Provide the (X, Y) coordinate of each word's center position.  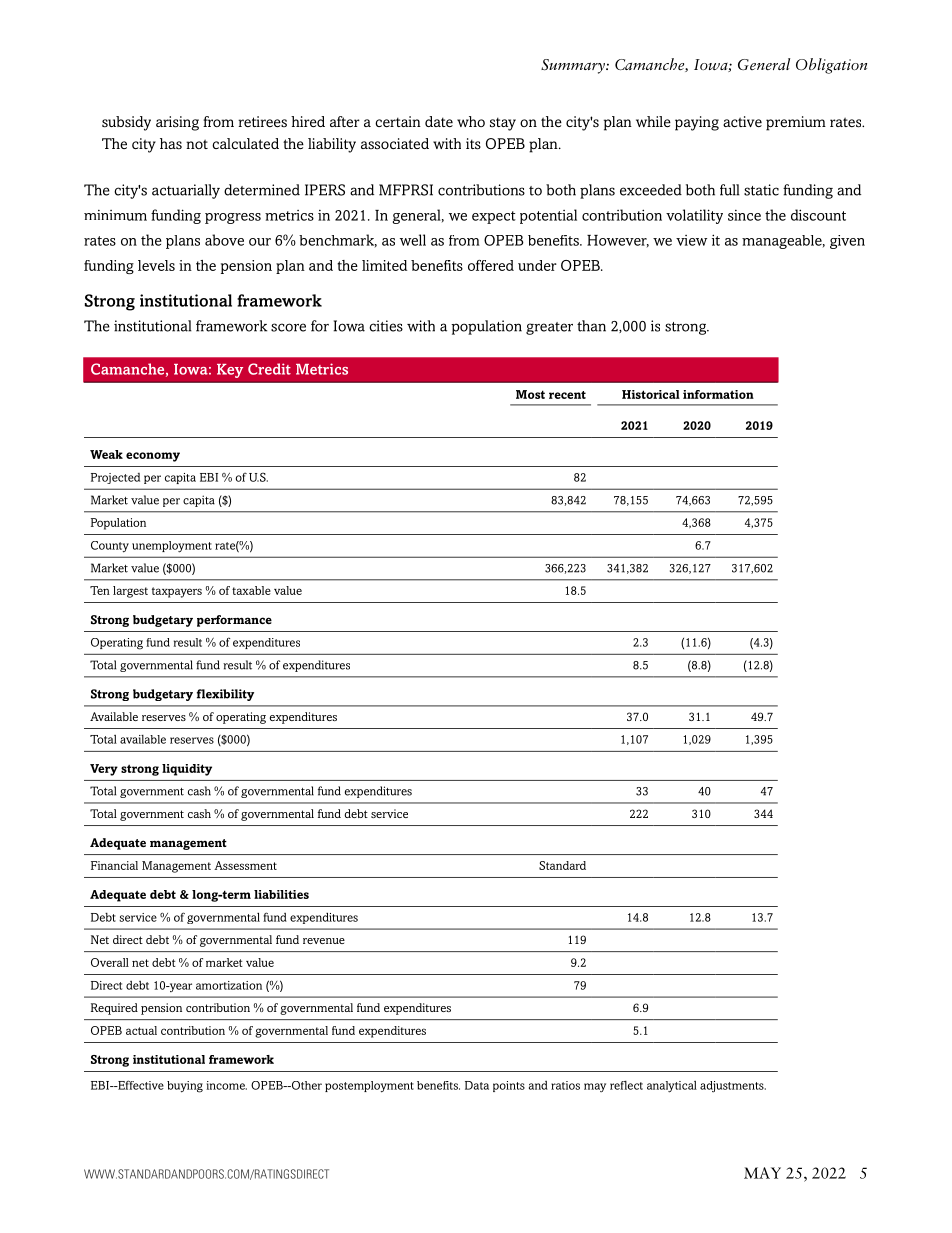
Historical (651, 394)
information (718, 394)
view (691, 240)
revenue (324, 941)
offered (491, 265)
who (471, 121)
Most (530, 394)
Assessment (245, 865)
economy (153, 457)
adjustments (733, 1087)
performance (234, 621)
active (742, 121)
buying (185, 1087)
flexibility (225, 695)
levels (156, 265)
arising (177, 123)
